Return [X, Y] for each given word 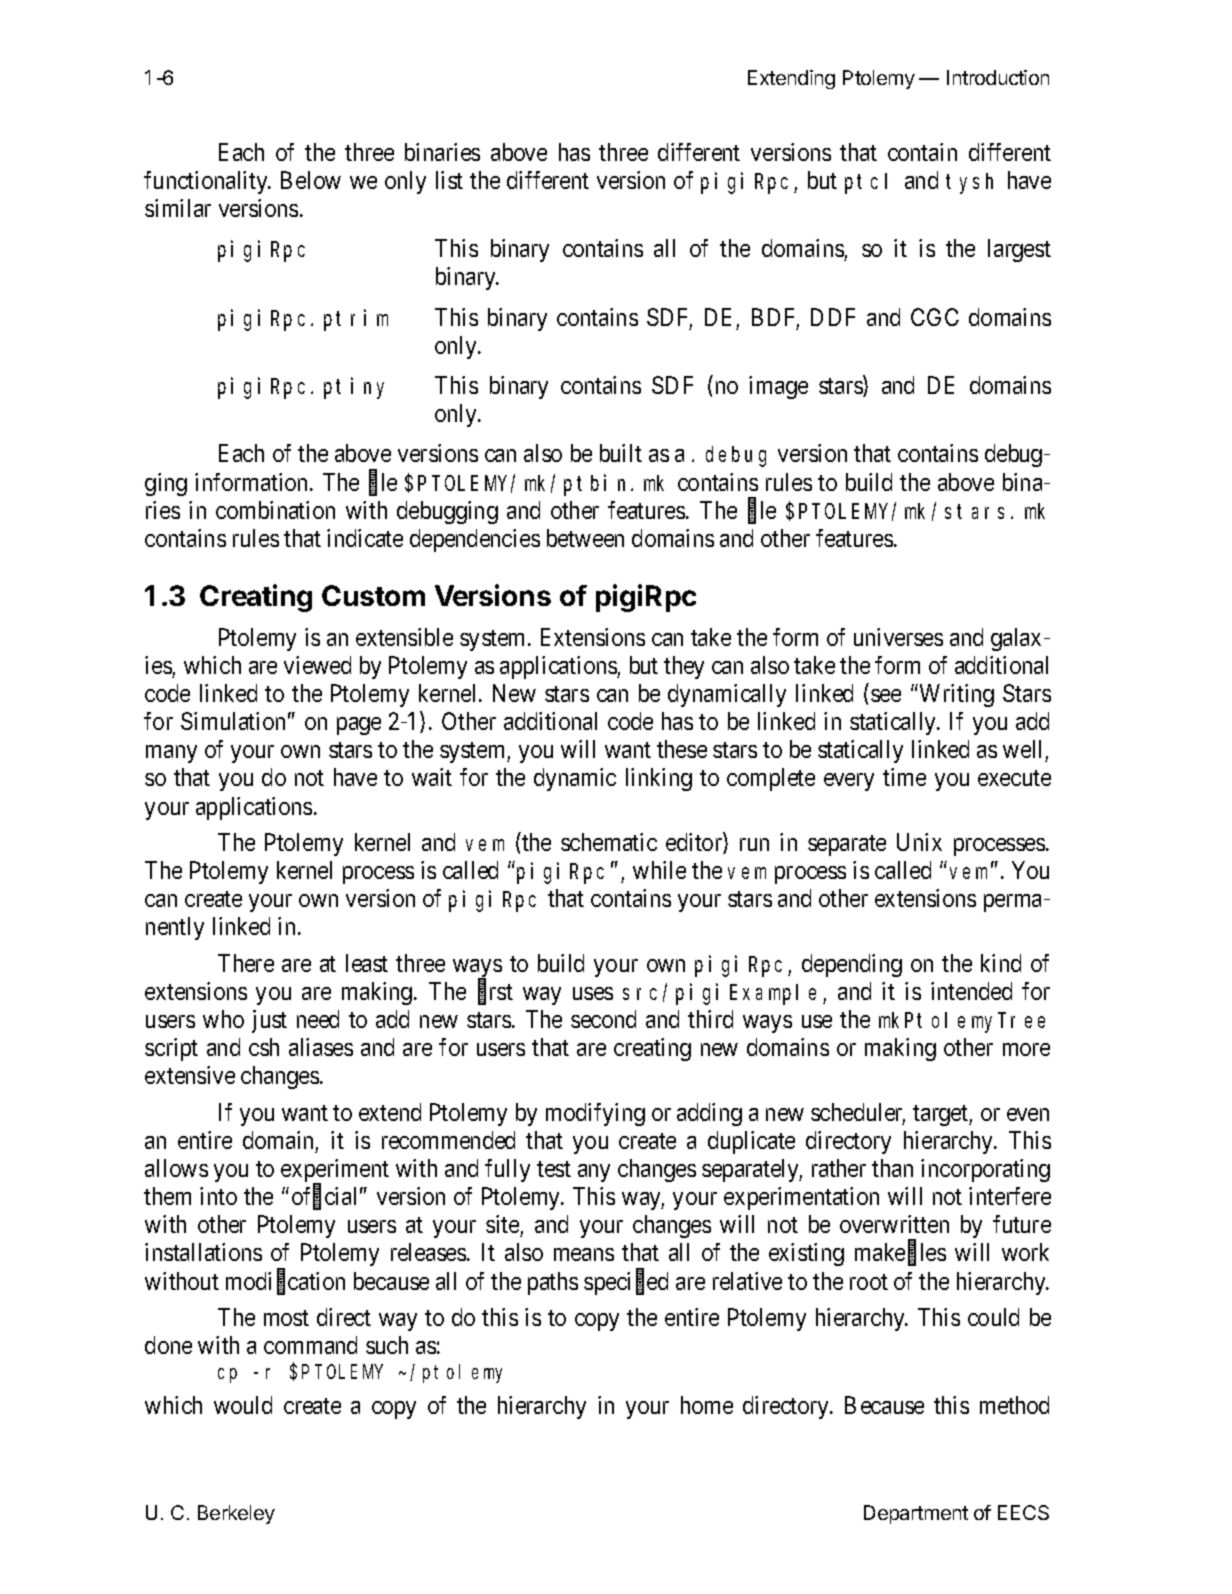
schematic [609, 842]
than [892, 1168]
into [218, 1196]
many [171, 754]
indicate [365, 538]
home [707, 1405]
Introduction [998, 77]
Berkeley [236, 1514]
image [778, 387]
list [449, 180]
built [621, 453]
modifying [595, 1114]
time [904, 777]
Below [311, 180]
